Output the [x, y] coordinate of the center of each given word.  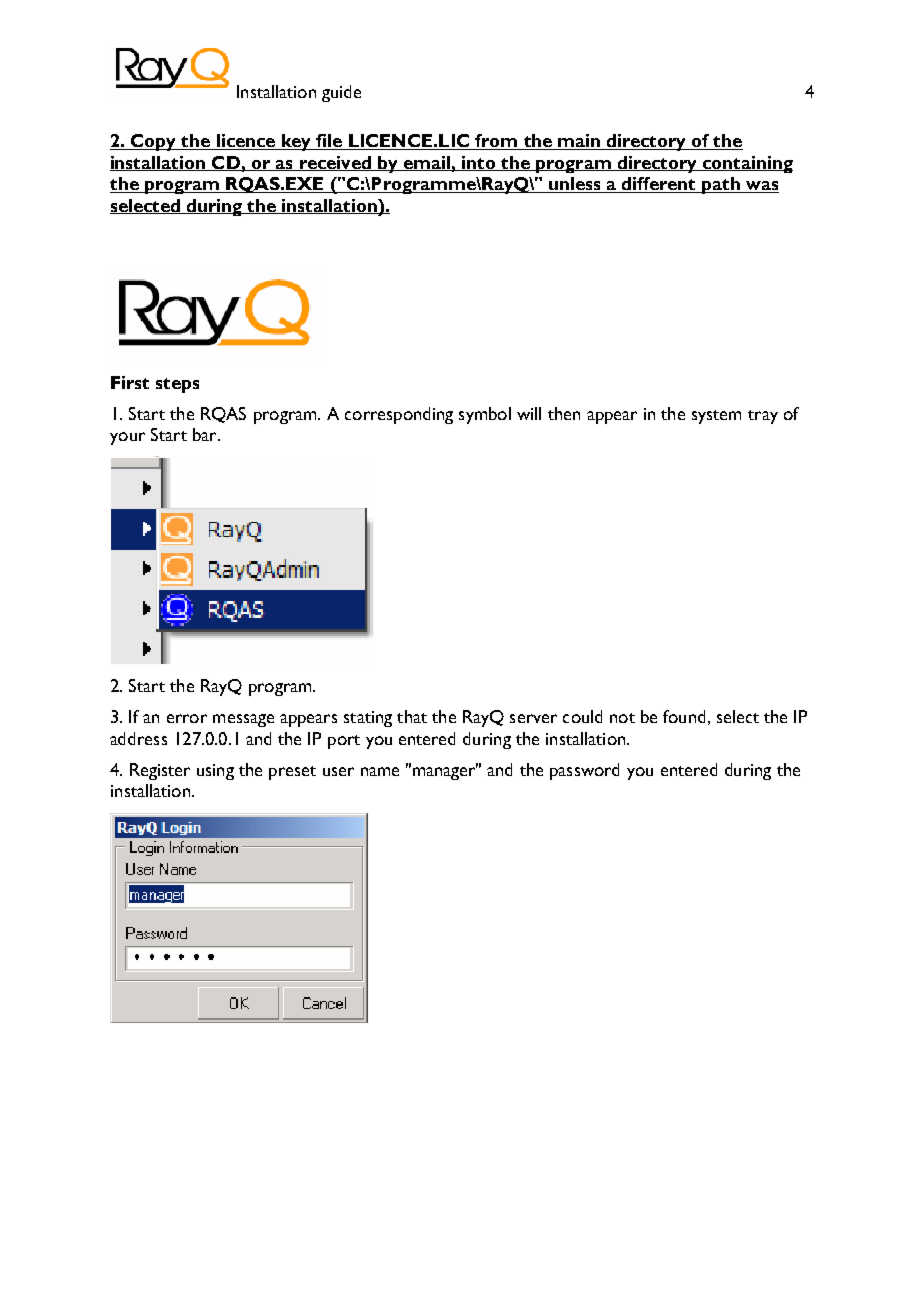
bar [206, 434]
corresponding [399, 415]
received [335, 163]
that [412, 716]
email [427, 163]
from [496, 142]
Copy [154, 142]
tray [763, 417]
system [716, 417]
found [684, 716]
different [659, 185]
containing [747, 164]
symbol [485, 415]
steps [177, 385]
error [187, 718]
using [215, 772]
